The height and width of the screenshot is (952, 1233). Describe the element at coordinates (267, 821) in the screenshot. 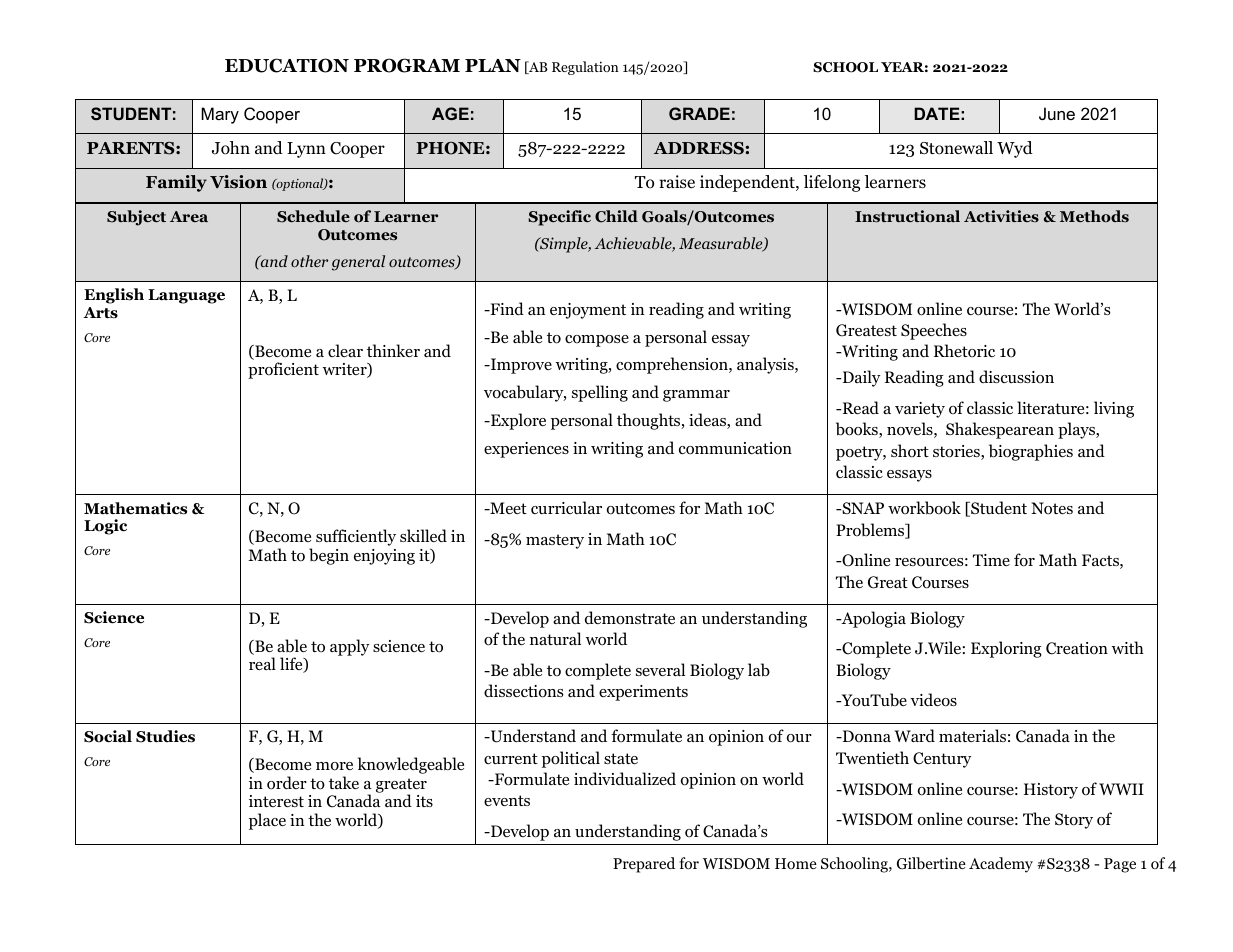

I see `place` at that location.
